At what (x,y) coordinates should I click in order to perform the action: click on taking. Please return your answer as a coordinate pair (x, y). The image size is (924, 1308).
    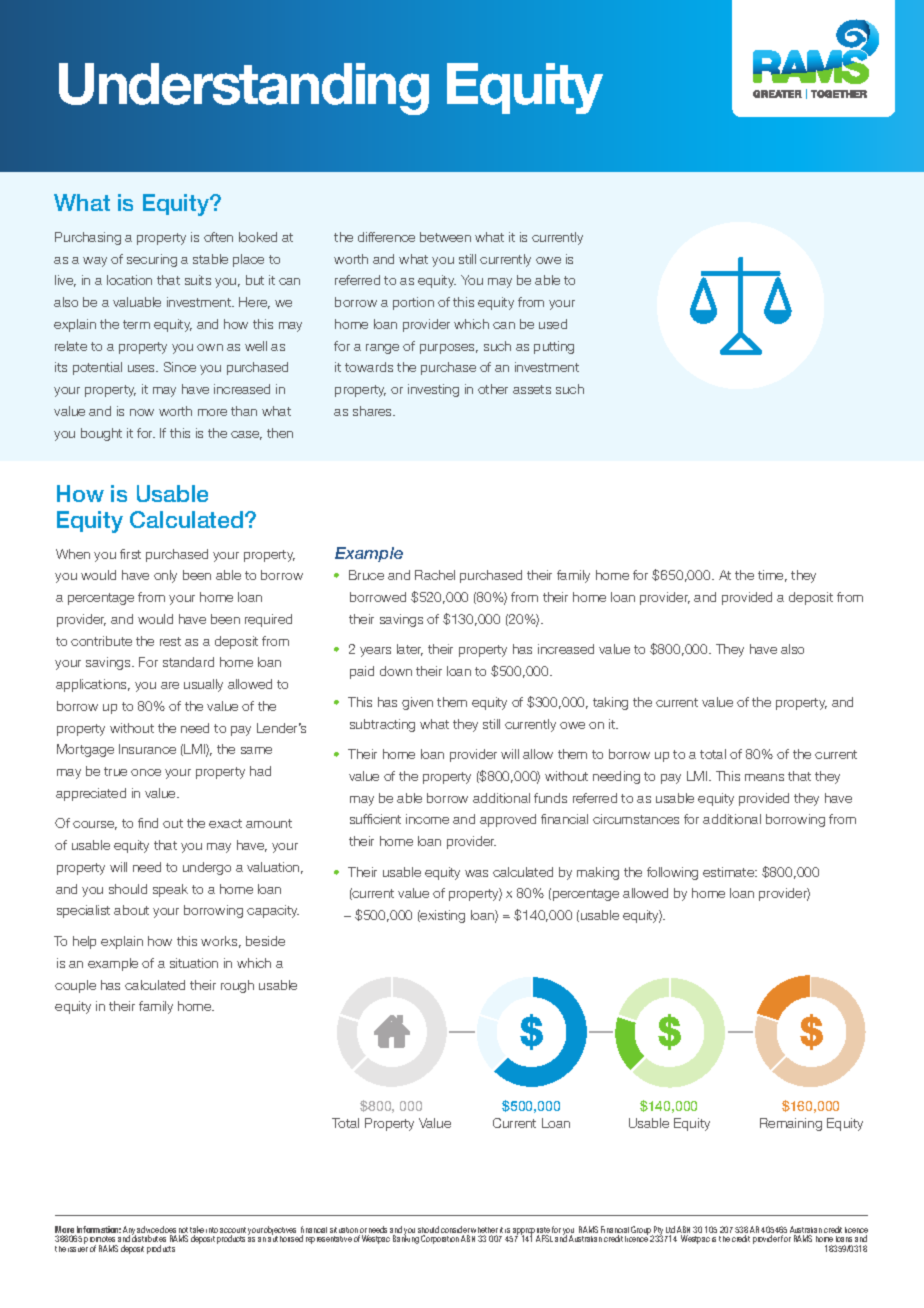
    Looking at the image, I should click on (610, 703).
